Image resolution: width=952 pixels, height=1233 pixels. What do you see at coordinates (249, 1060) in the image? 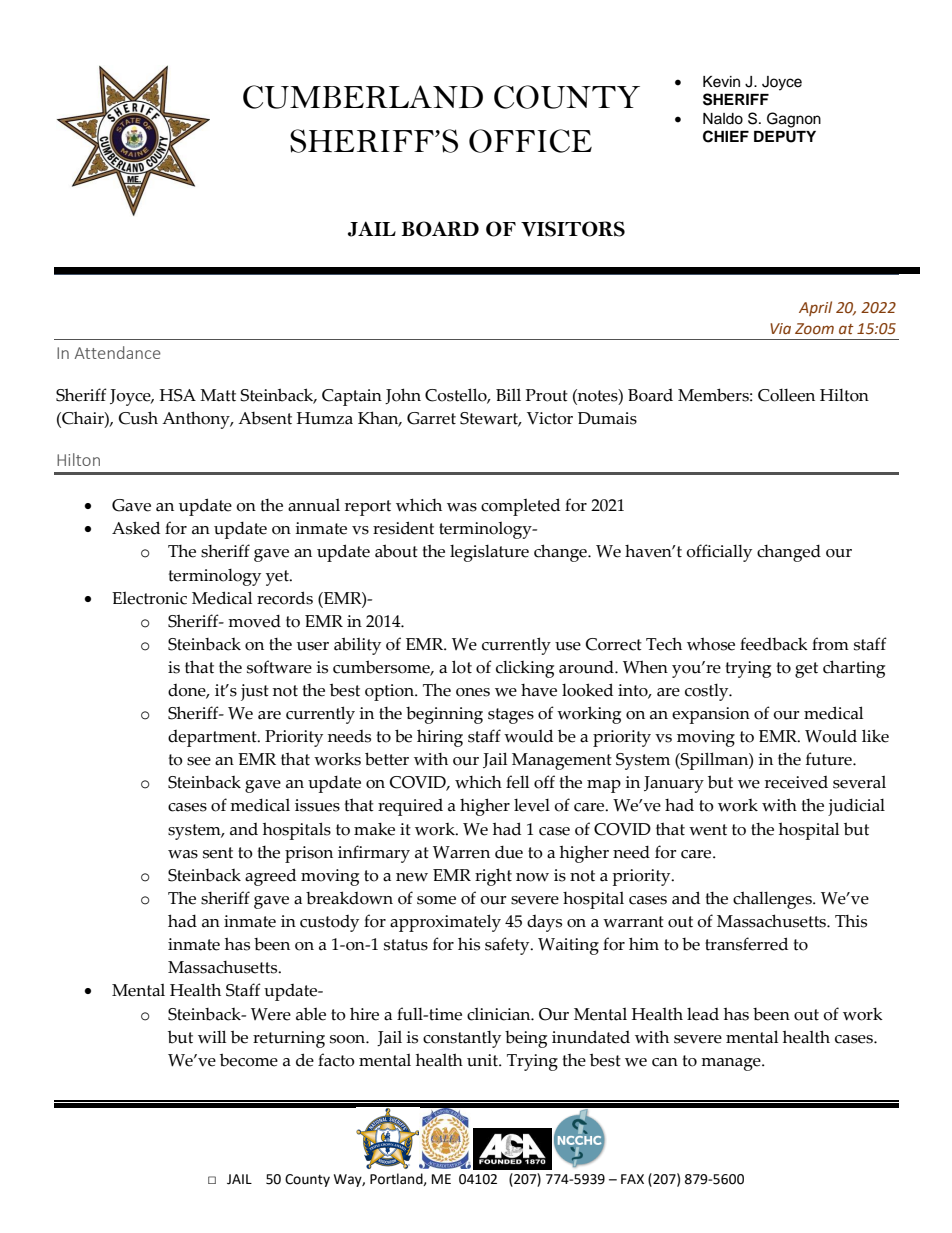
I see `become` at bounding box center [249, 1060].
